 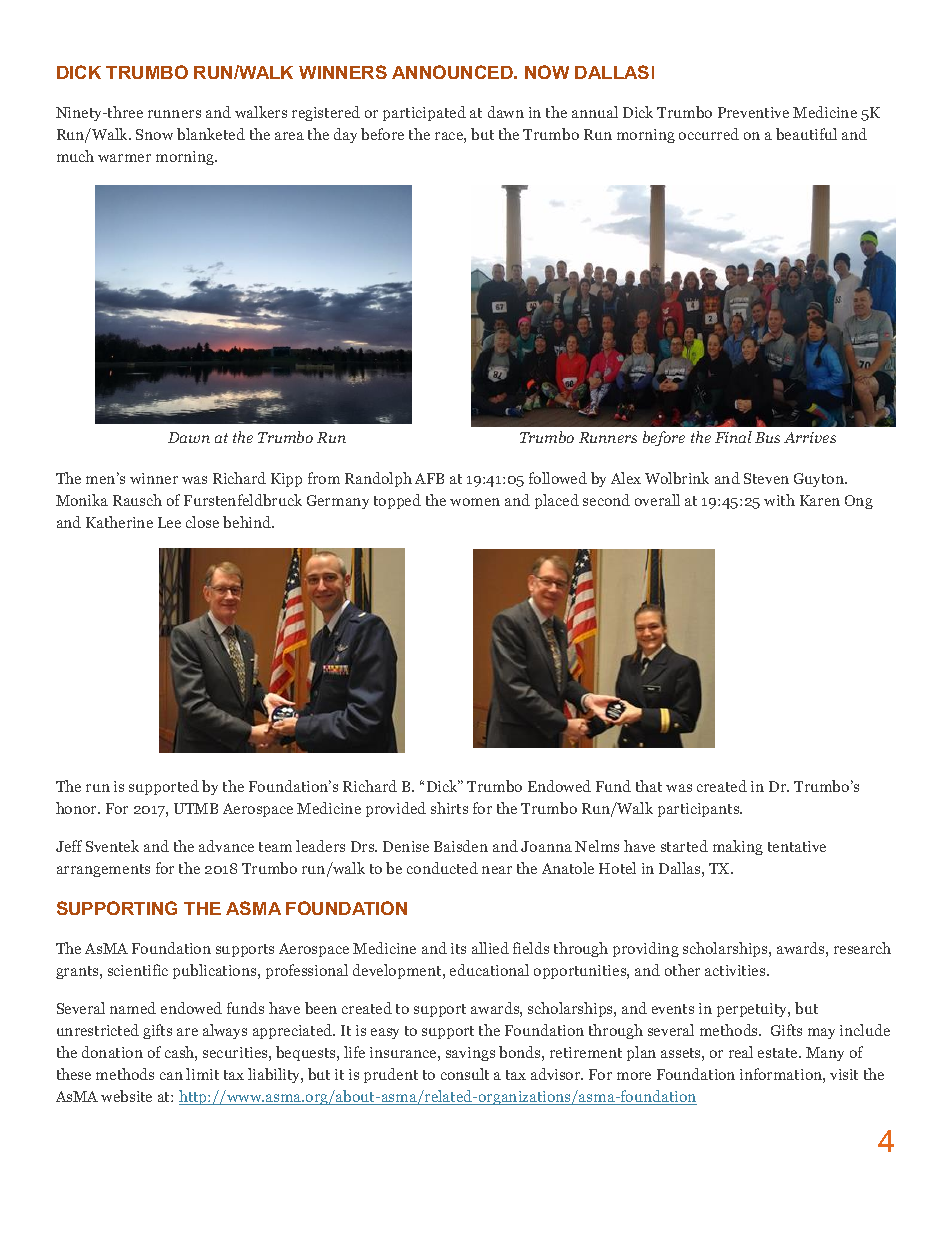 What do you see at coordinates (465, 1074) in the image?
I see `consult` at bounding box center [465, 1074].
